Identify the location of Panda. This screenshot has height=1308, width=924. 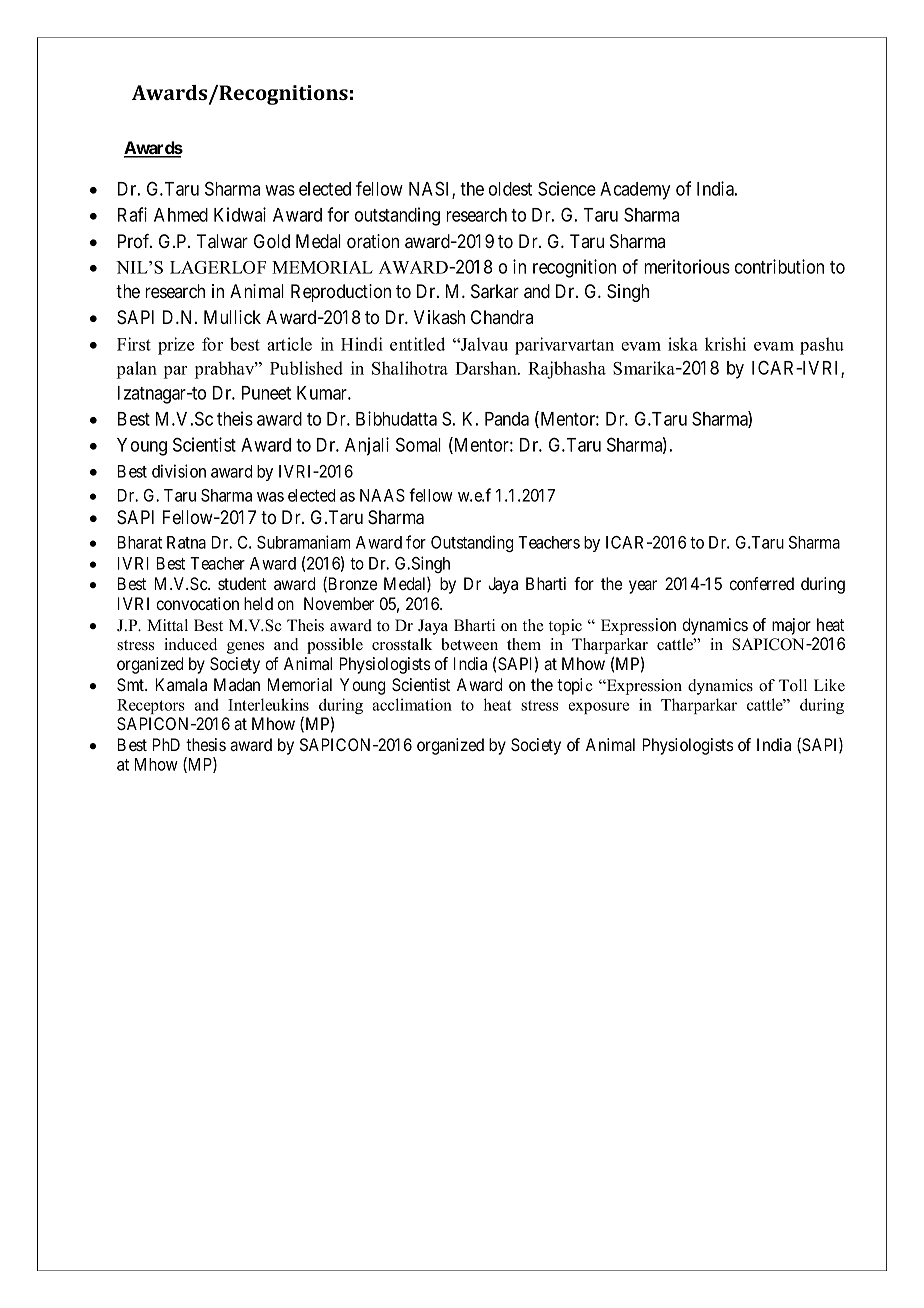
(507, 419).
